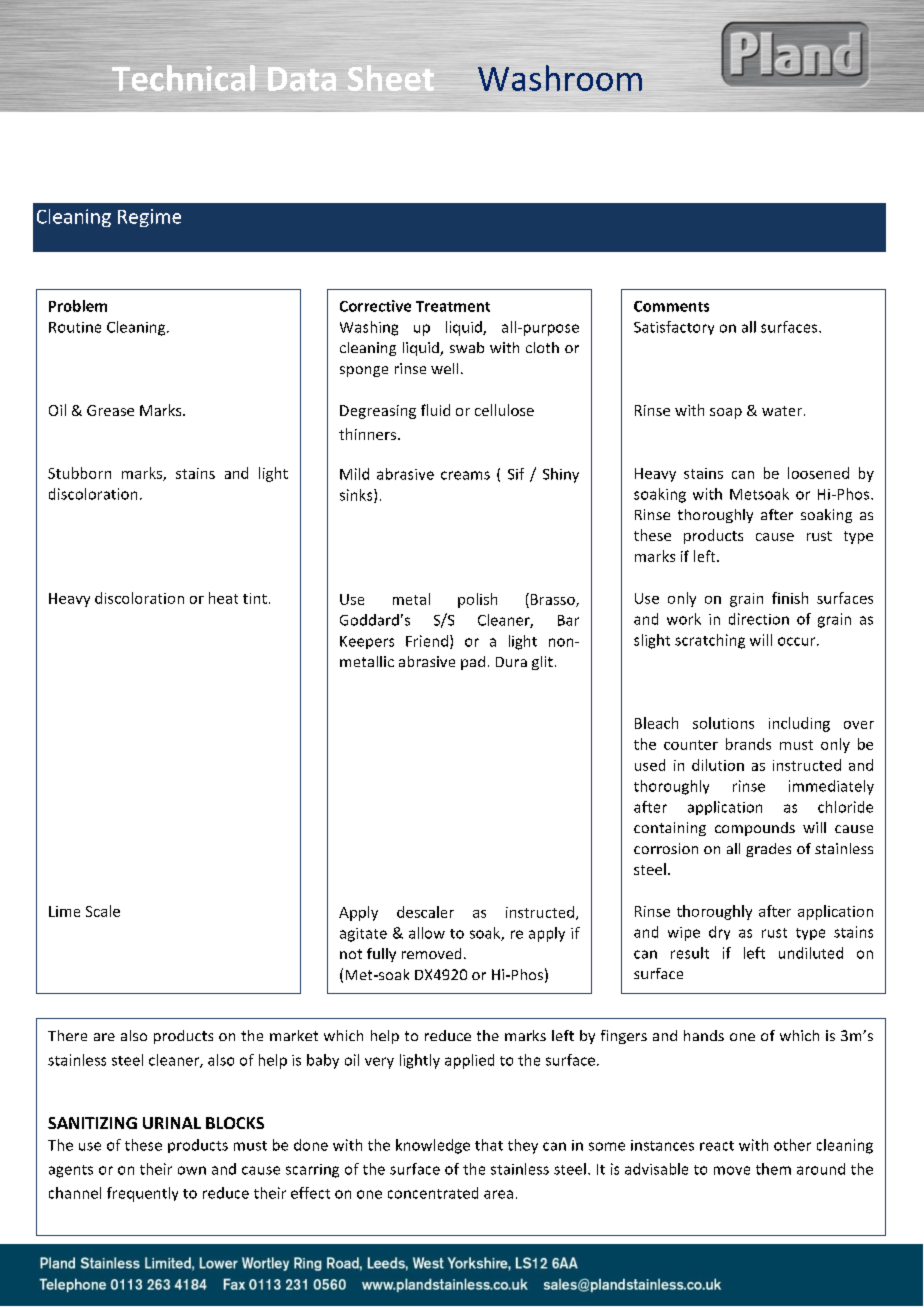 This document has width=924, height=1308. What do you see at coordinates (560, 78) in the document?
I see `Washroom` at bounding box center [560, 78].
